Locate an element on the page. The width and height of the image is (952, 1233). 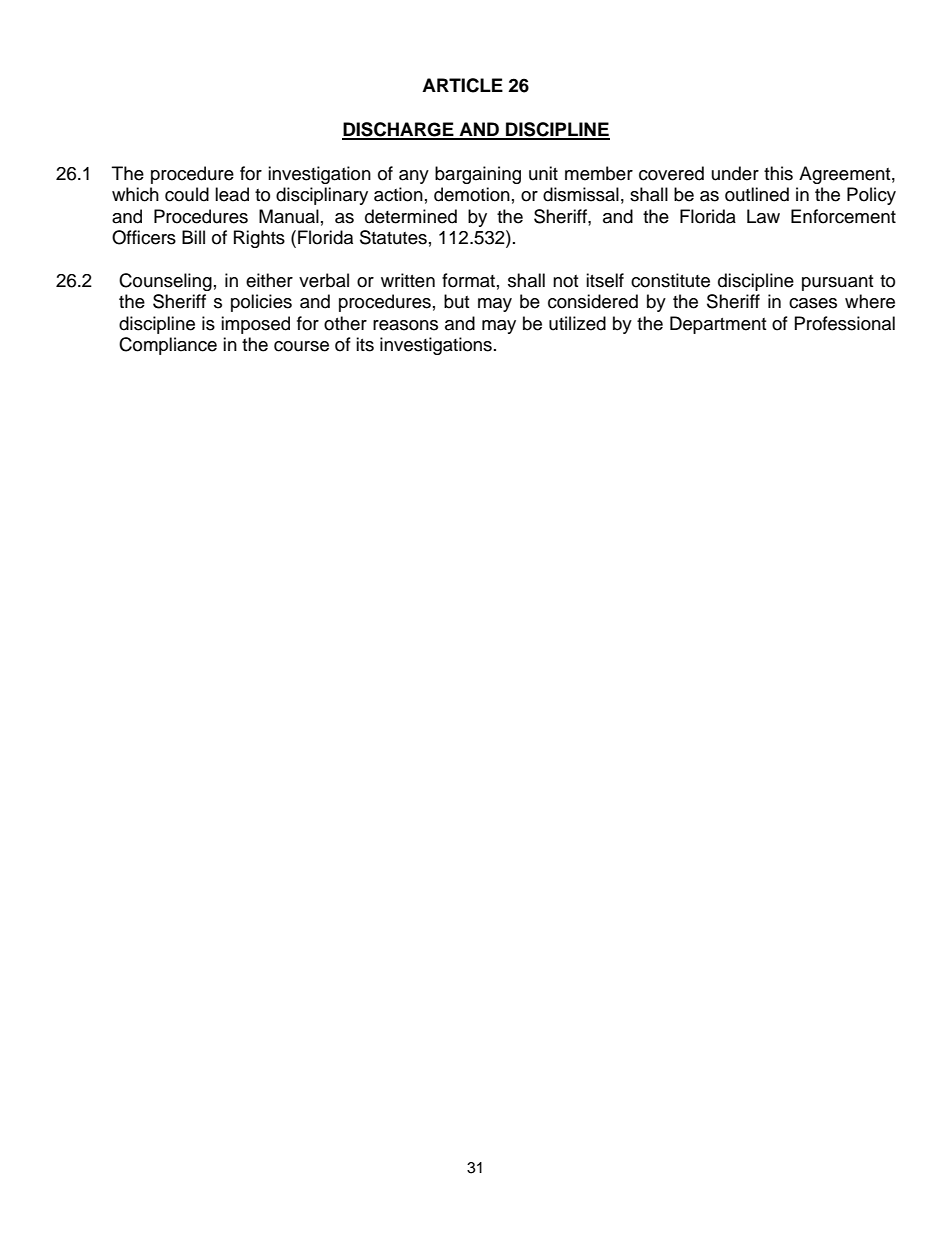
ARTICLE is located at coordinates (462, 85).
